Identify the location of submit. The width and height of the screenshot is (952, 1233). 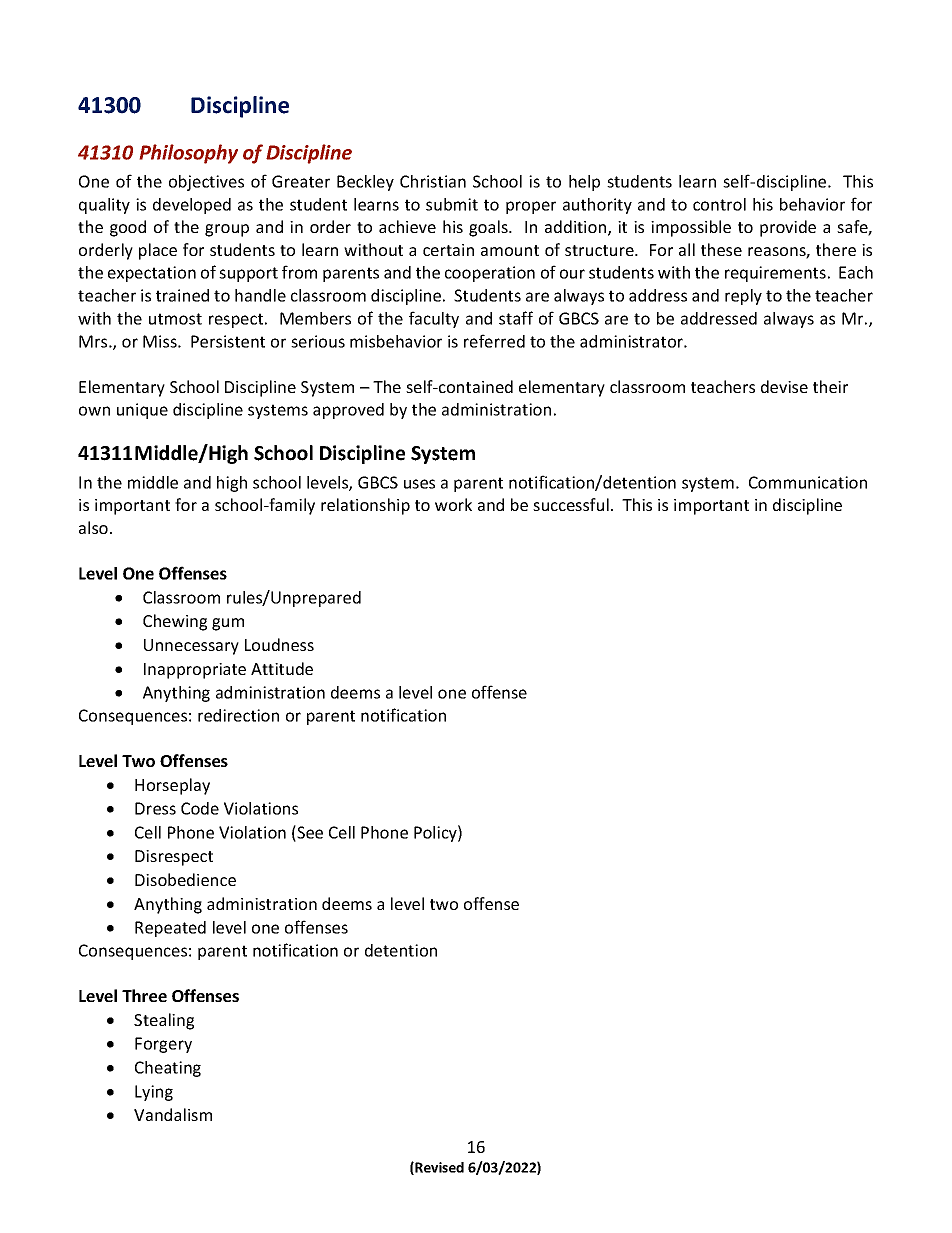
(452, 204).
